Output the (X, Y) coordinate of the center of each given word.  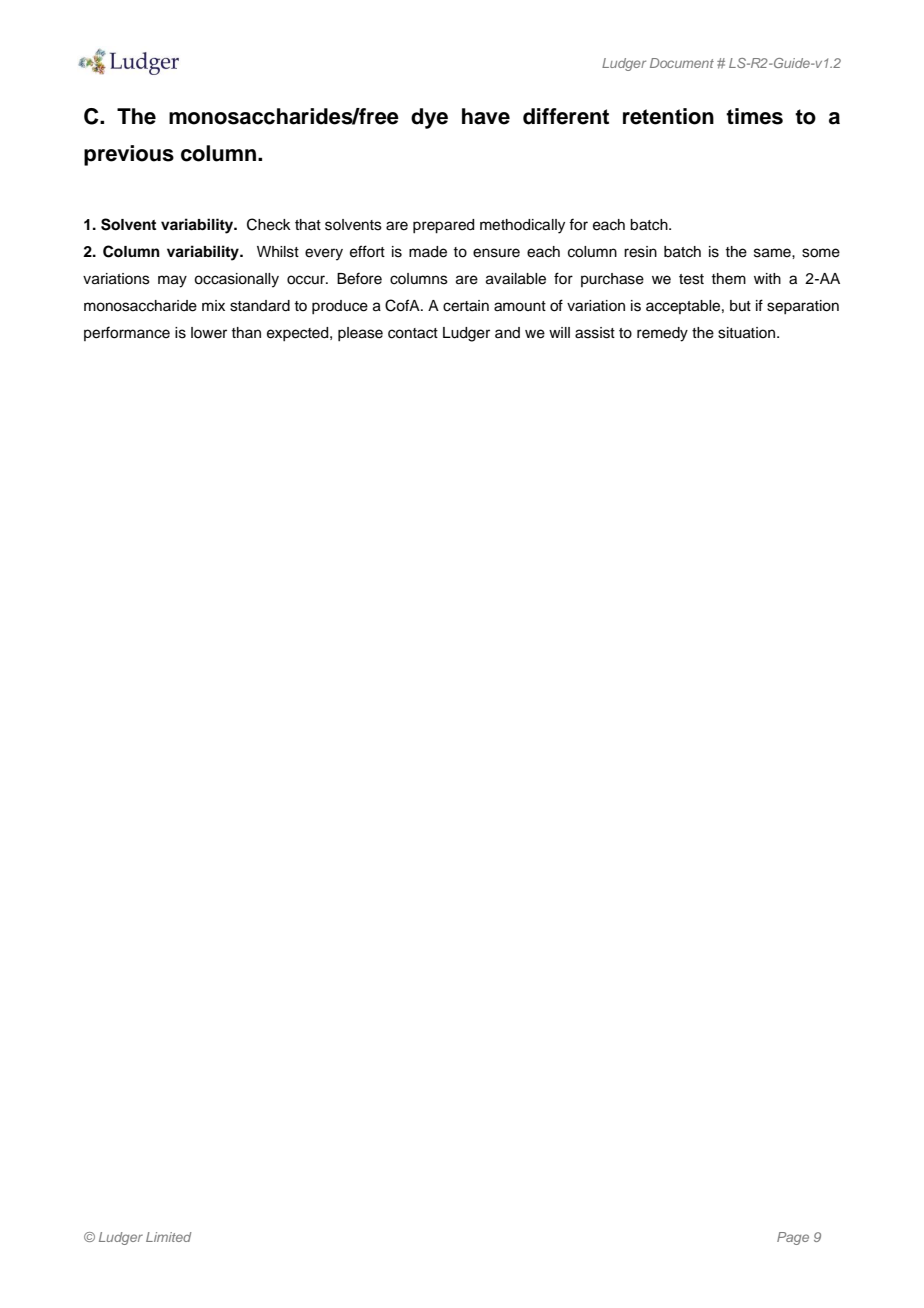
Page (793, 1238)
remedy (662, 334)
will (559, 332)
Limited (169, 1237)
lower (209, 333)
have (486, 116)
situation (746, 333)
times (754, 116)
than (246, 332)
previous (129, 155)
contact (413, 333)
